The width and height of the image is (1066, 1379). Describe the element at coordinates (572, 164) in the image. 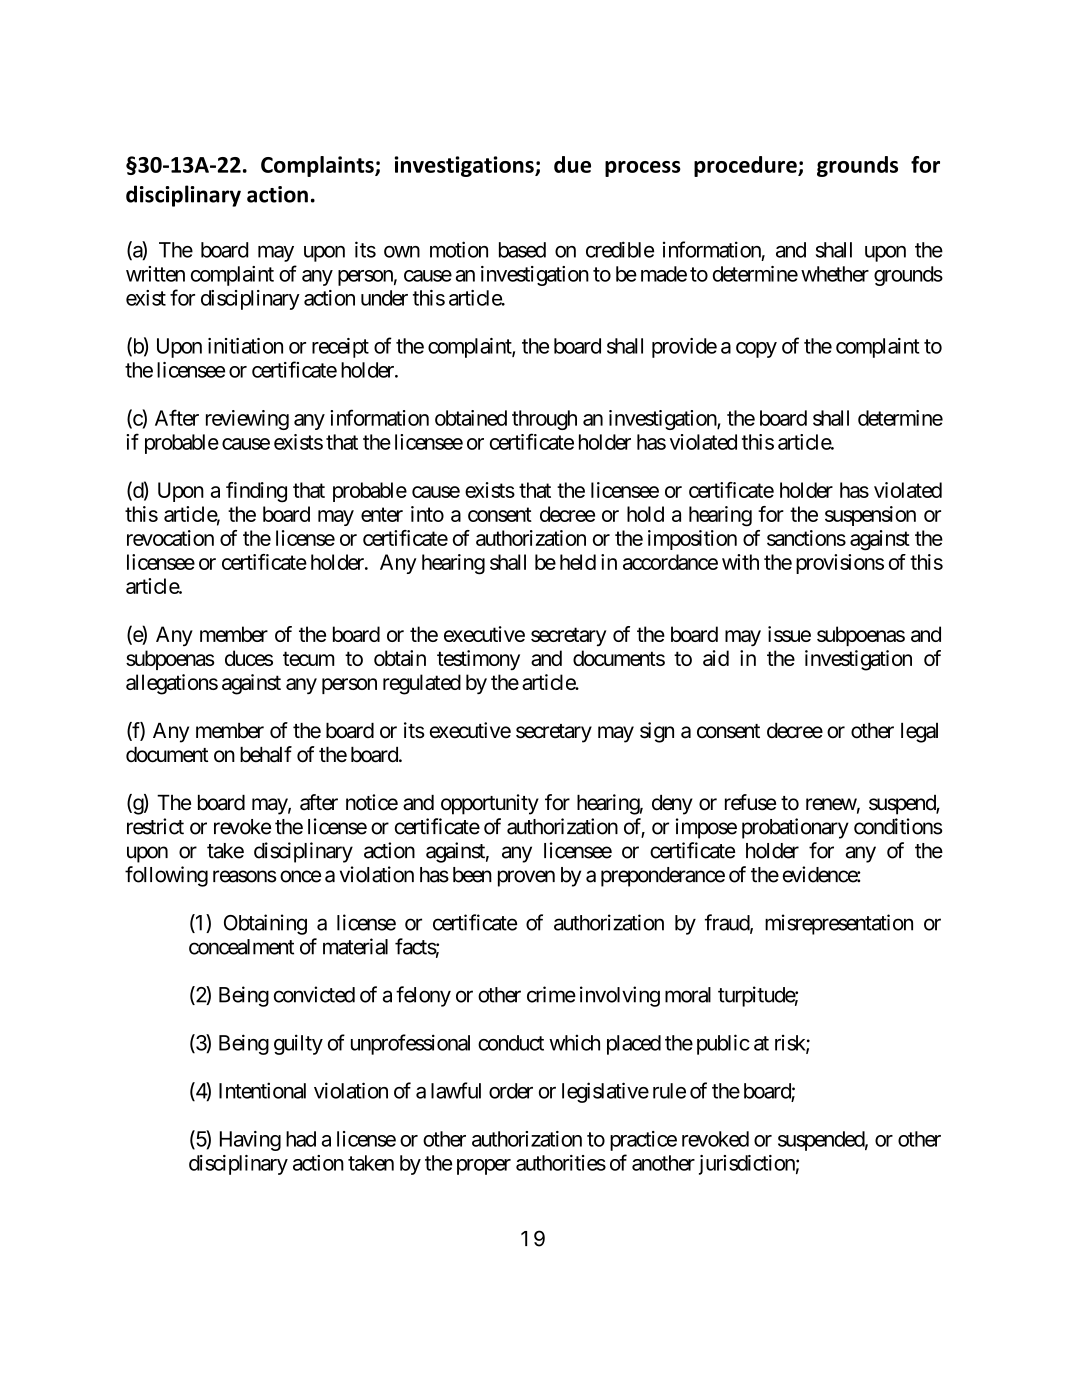

I see `due` at that location.
